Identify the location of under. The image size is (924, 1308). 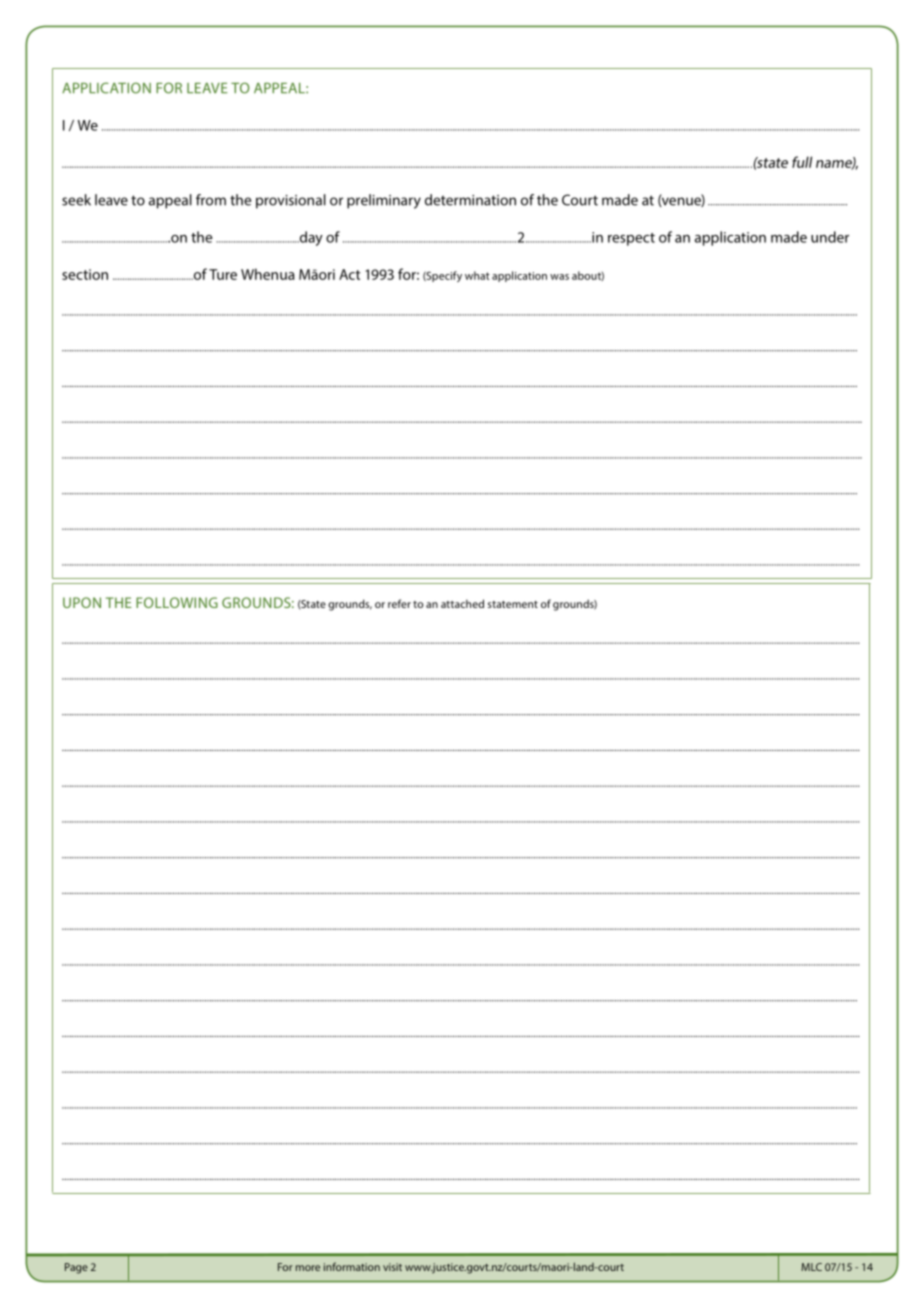
(830, 237).
